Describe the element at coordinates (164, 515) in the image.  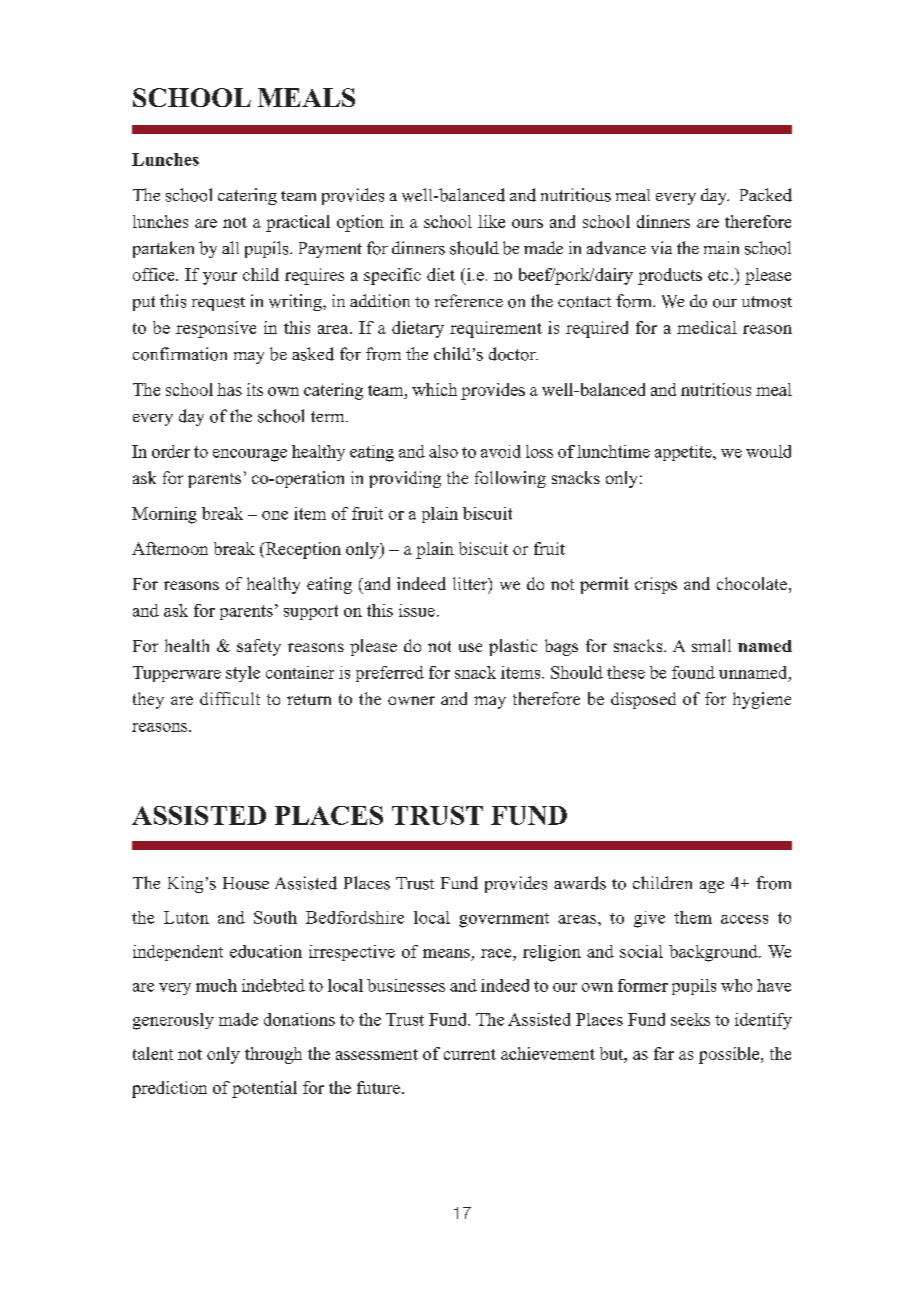
I see `Morning` at that location.
